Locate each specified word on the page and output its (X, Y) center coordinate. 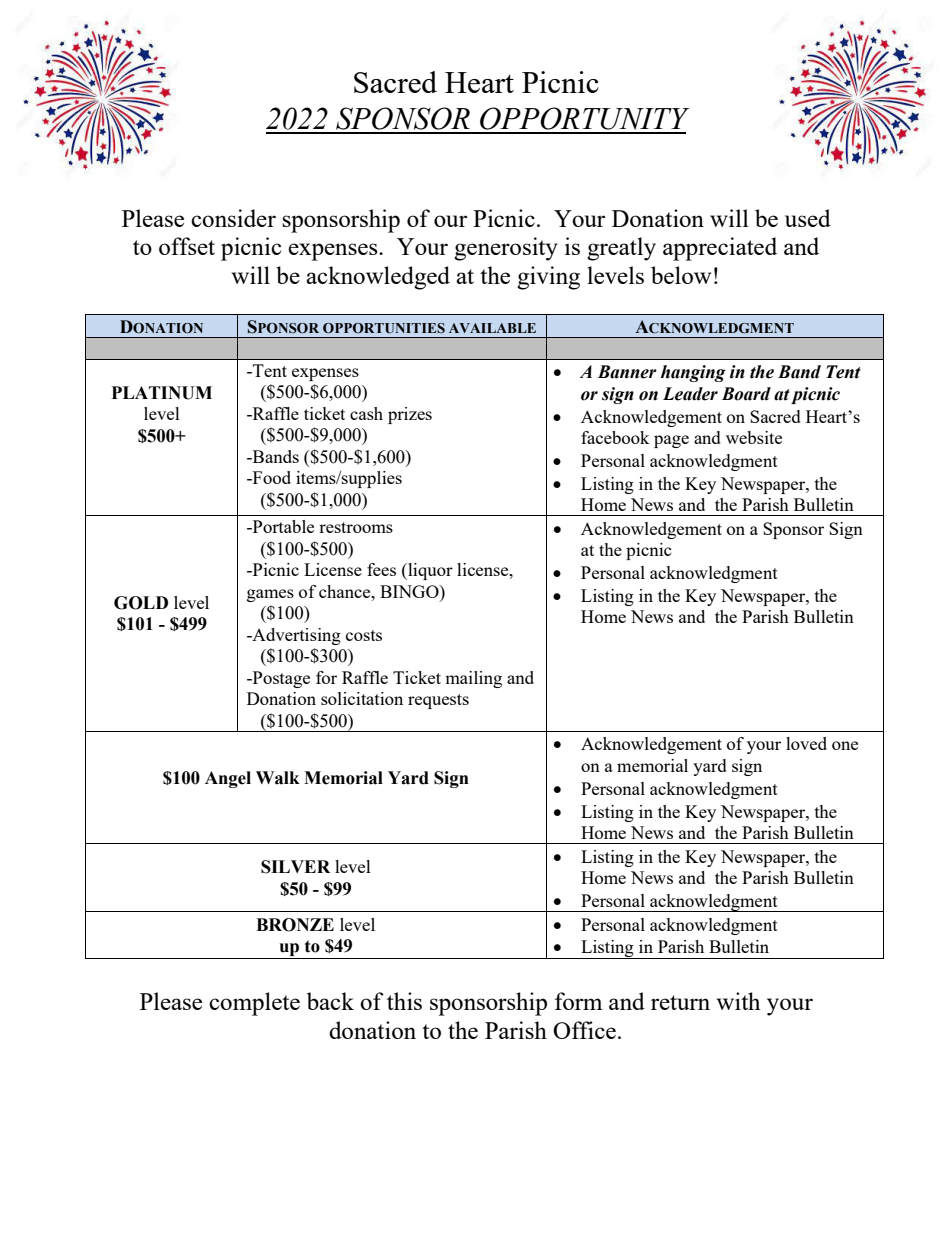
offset (187, 246)
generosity (506, 249)
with (738, 1001)
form (578, 1001)
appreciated (720, 249)
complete (254, 1004)
